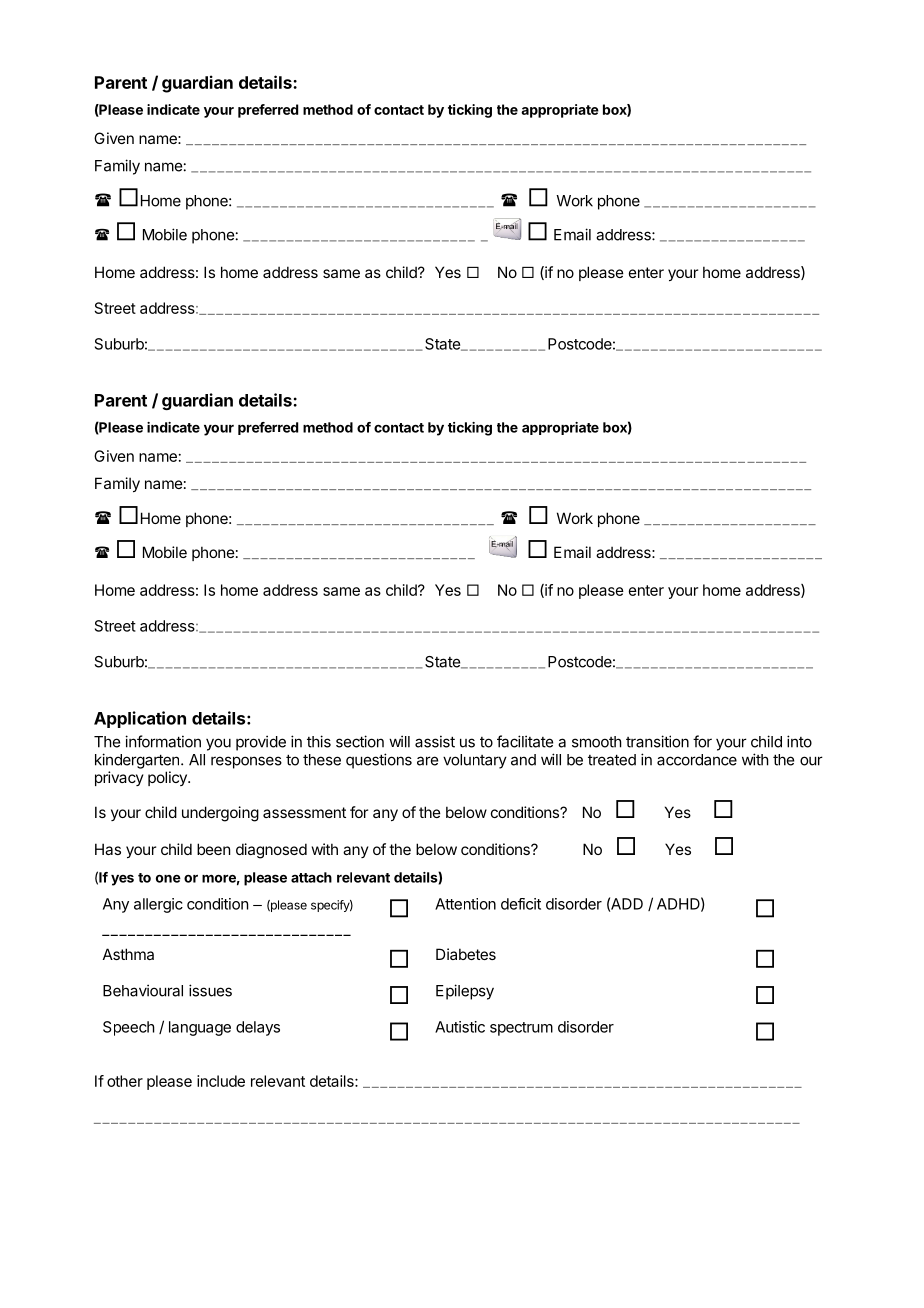 The width and height of the screenshot is (924, 1308). Describe the element at coordinates (521, 1029) in the screenshot. I see `spectrum` at that location.
